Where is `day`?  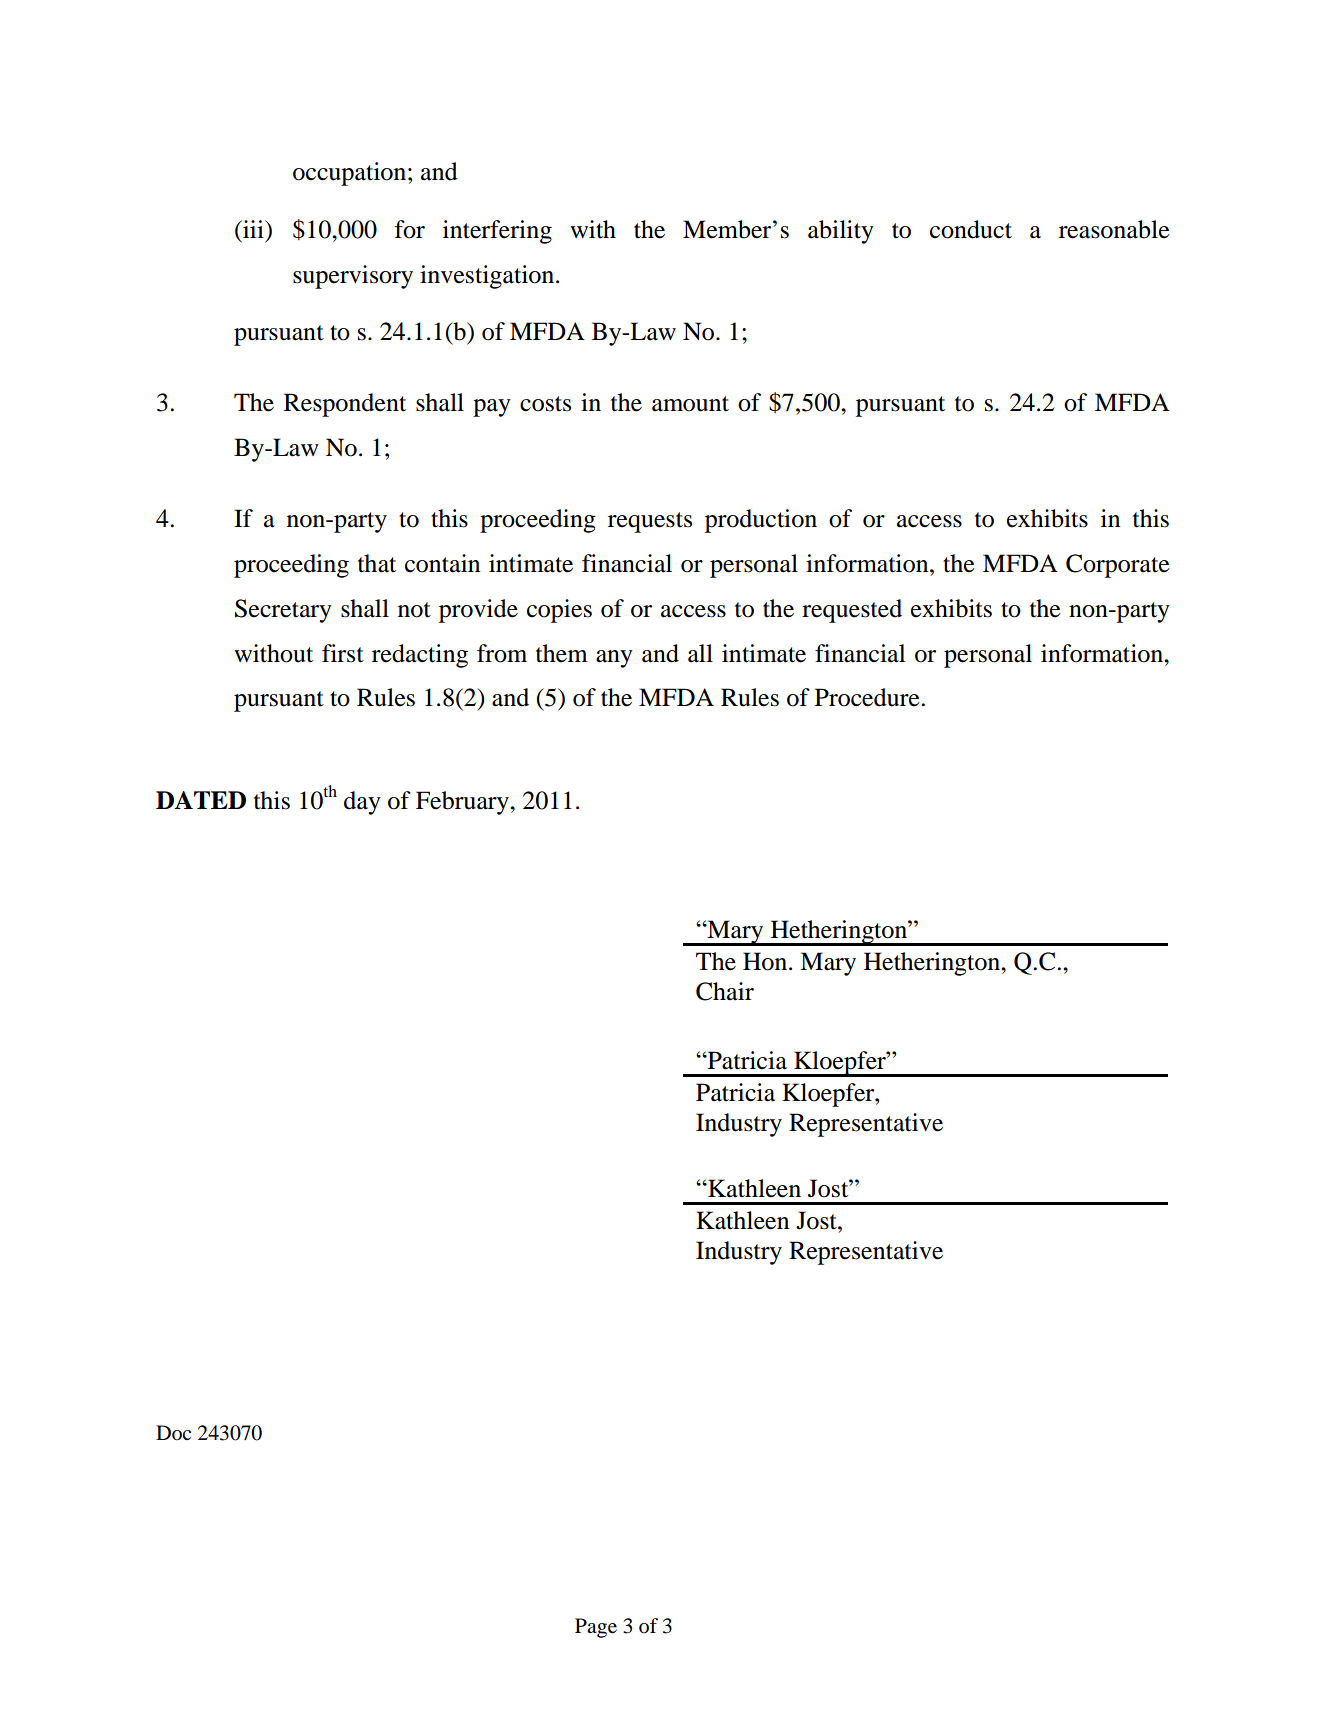 day is located at coordinates (362, 803).
